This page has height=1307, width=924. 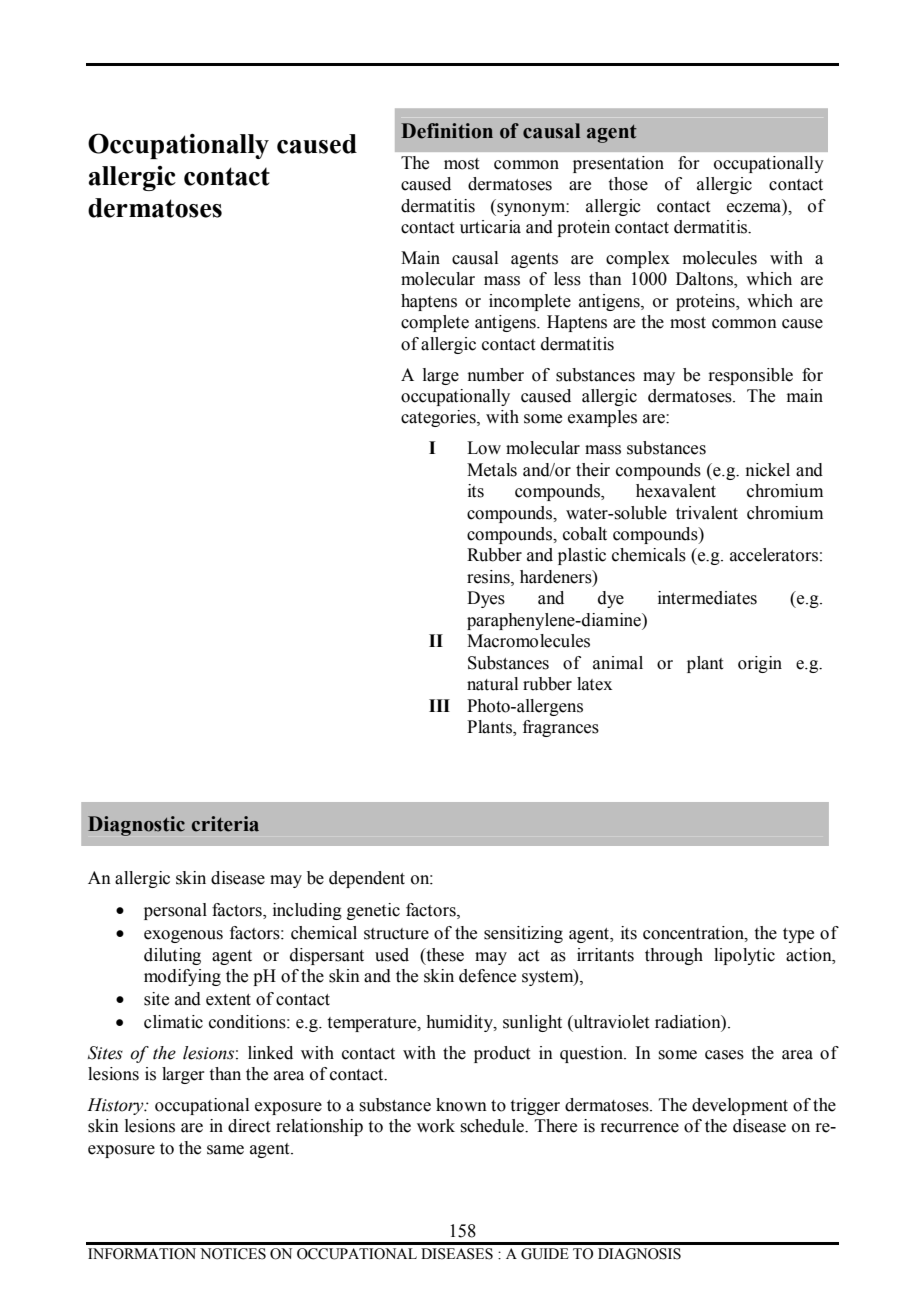 What do you see at coordinates (744, 956) in the page?
I see `lipolytic` at bounding box center [744, 956].
